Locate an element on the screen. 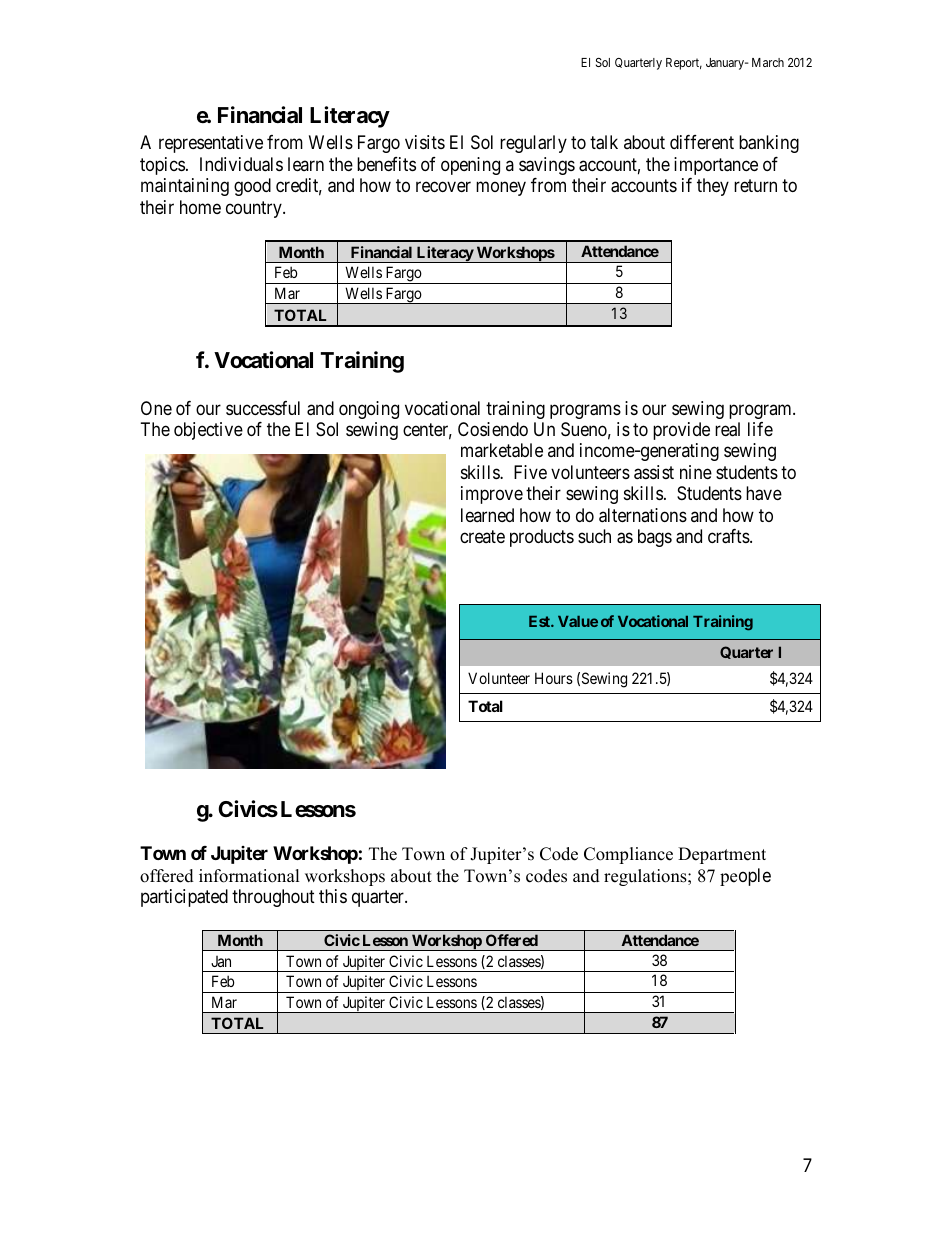 This screenshot has height=1233, width=952. crafts is located at coordinates (729, 536).
